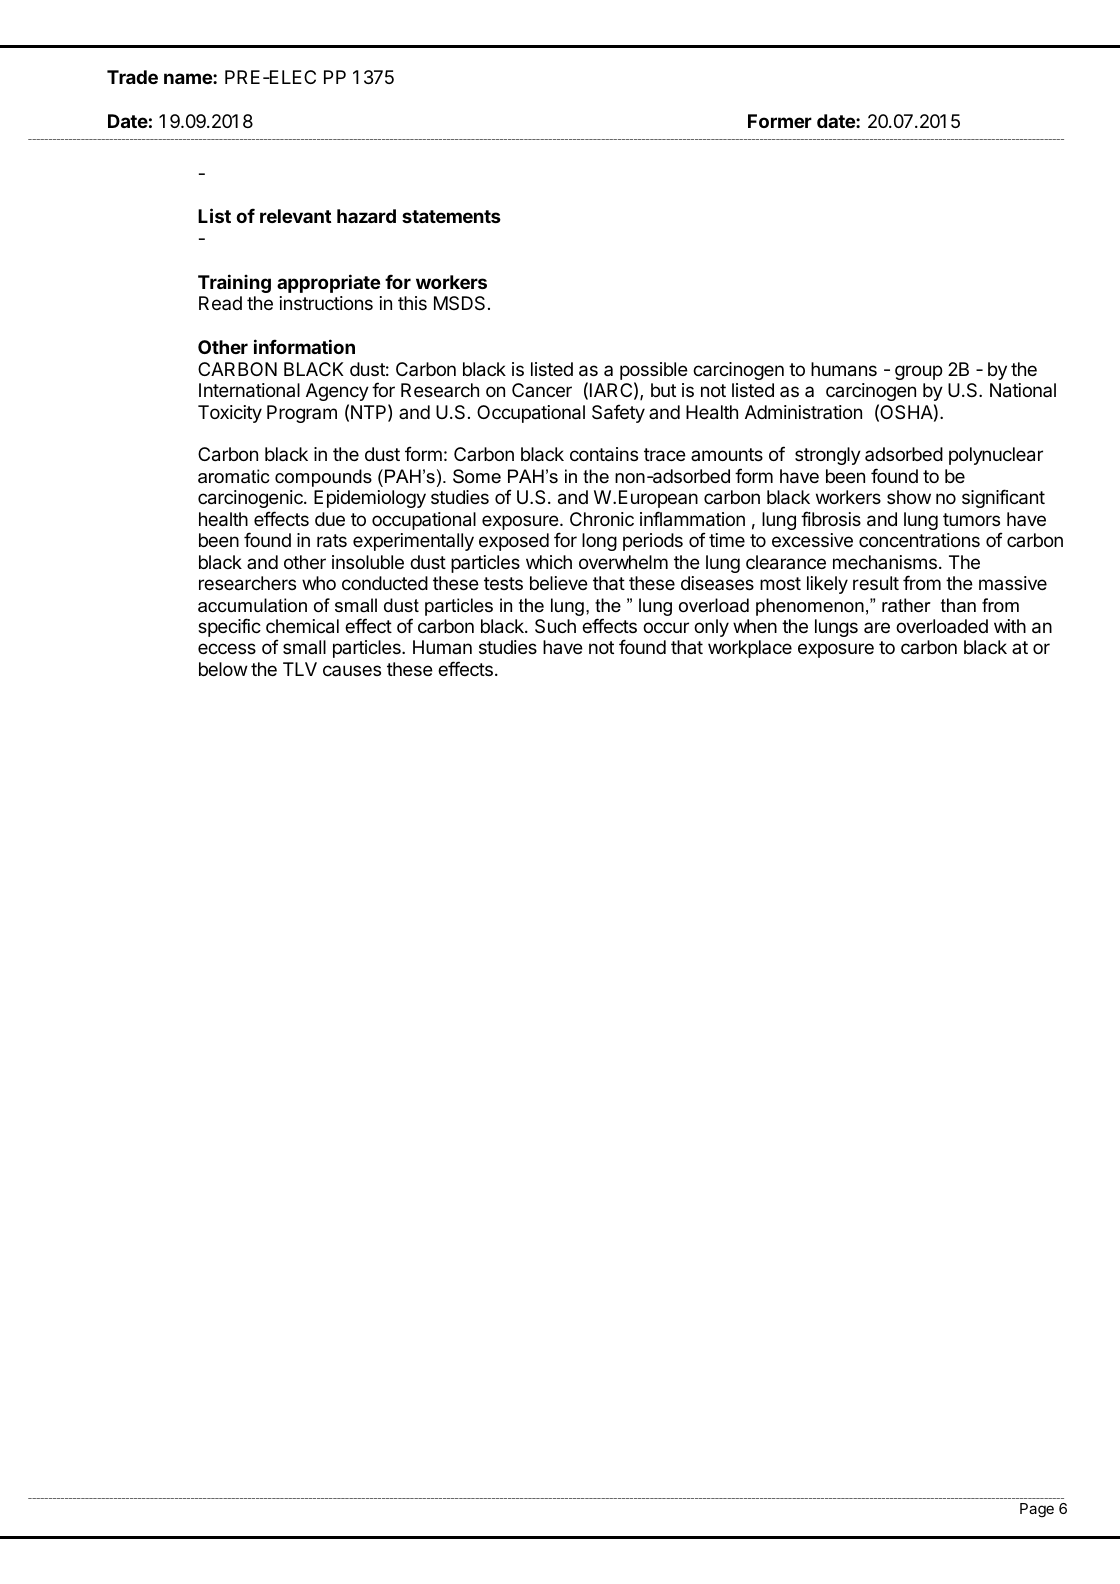  I want to click on statements, so click(451, 216).
